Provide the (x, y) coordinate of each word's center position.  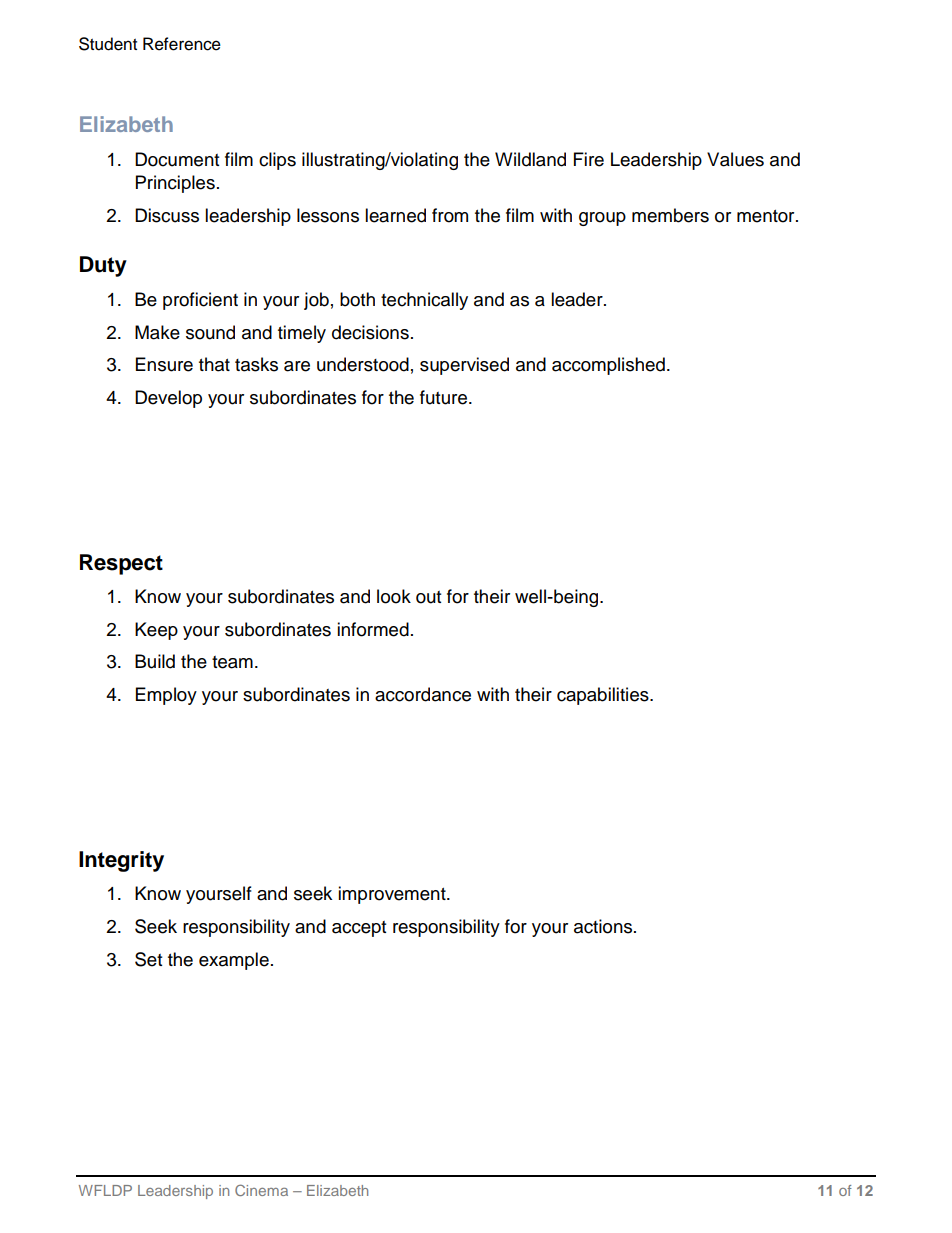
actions (604, 926)
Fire (589, 159)
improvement (393, 895)
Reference (182, 44)
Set (148, 959)
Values (735, 159)
